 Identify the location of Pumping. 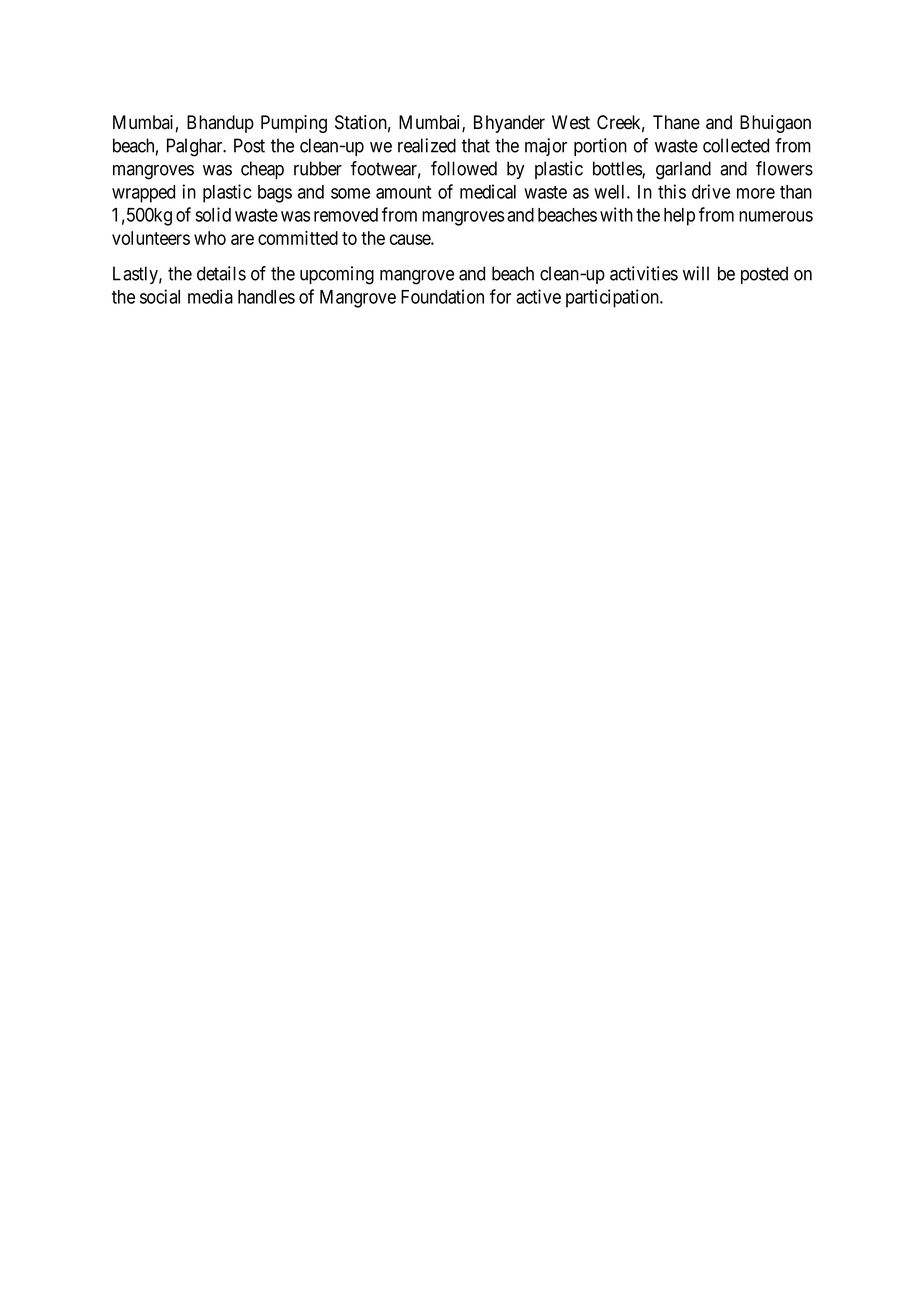
(294, 124).
